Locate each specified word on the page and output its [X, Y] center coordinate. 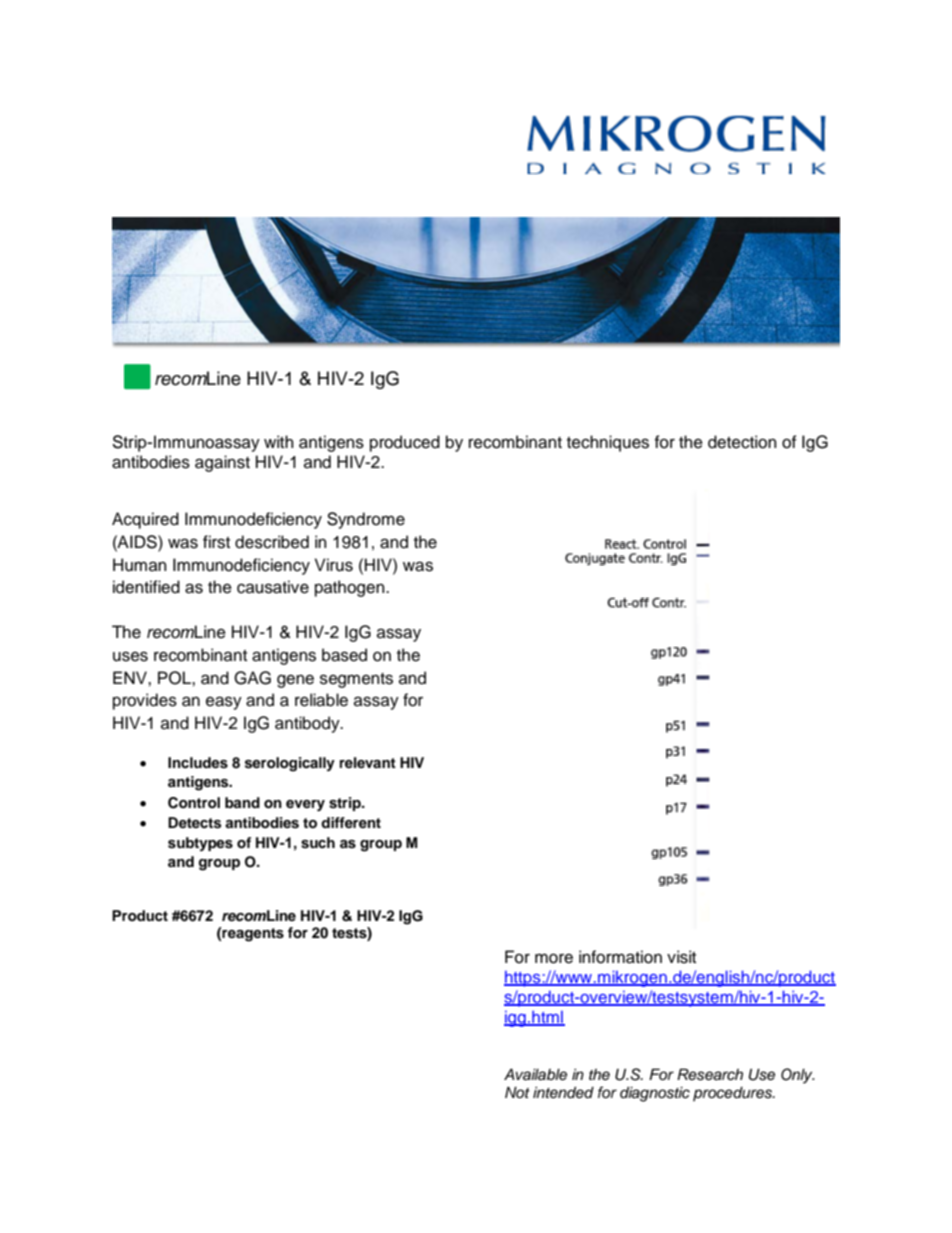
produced [405, 443]
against [222, 463]
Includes [198, 763]
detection [742, 442]
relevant [368, 762]
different [351, 822]
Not [517, 1092]
